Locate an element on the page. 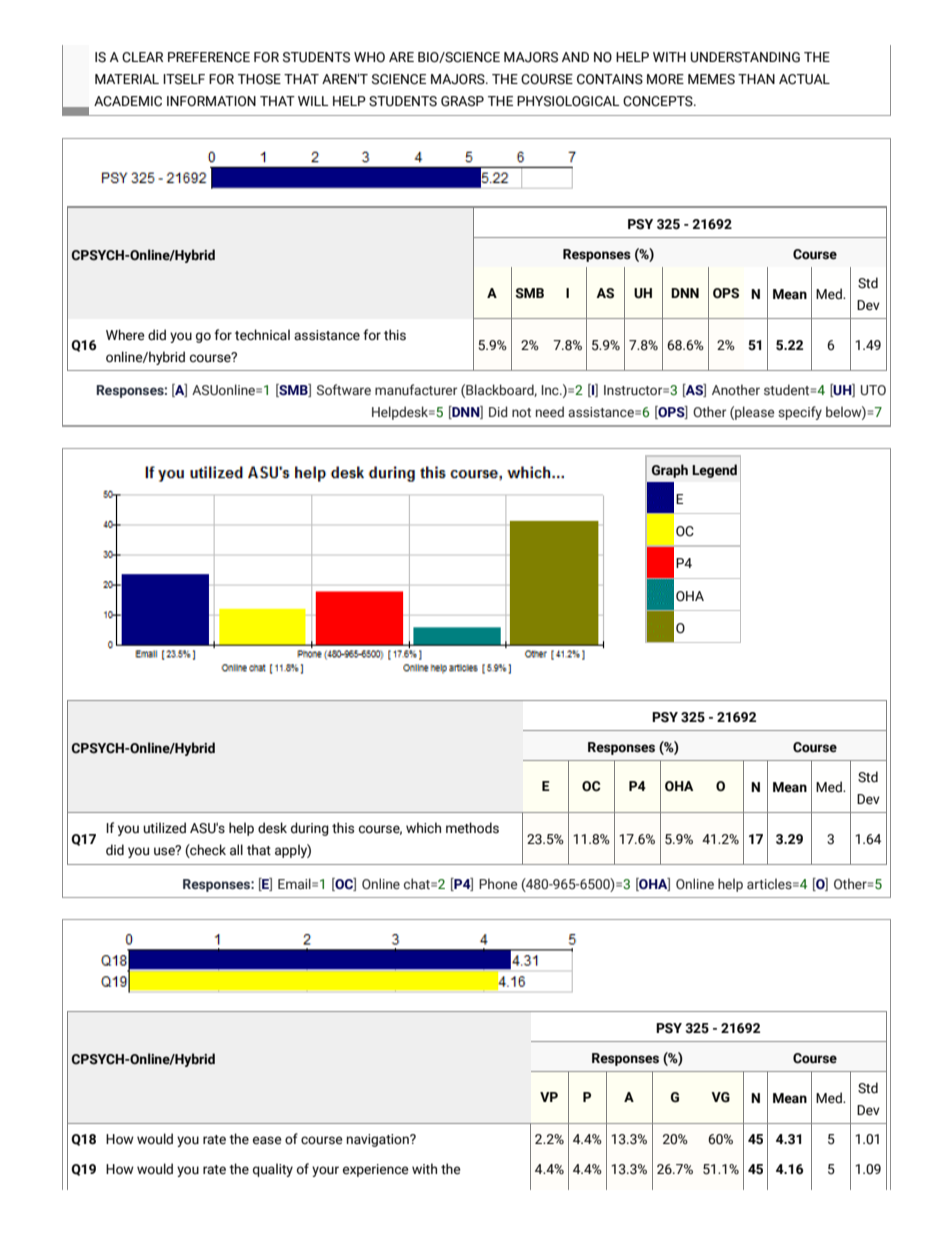  ACTUAL is located at coordinates (804, 79).
